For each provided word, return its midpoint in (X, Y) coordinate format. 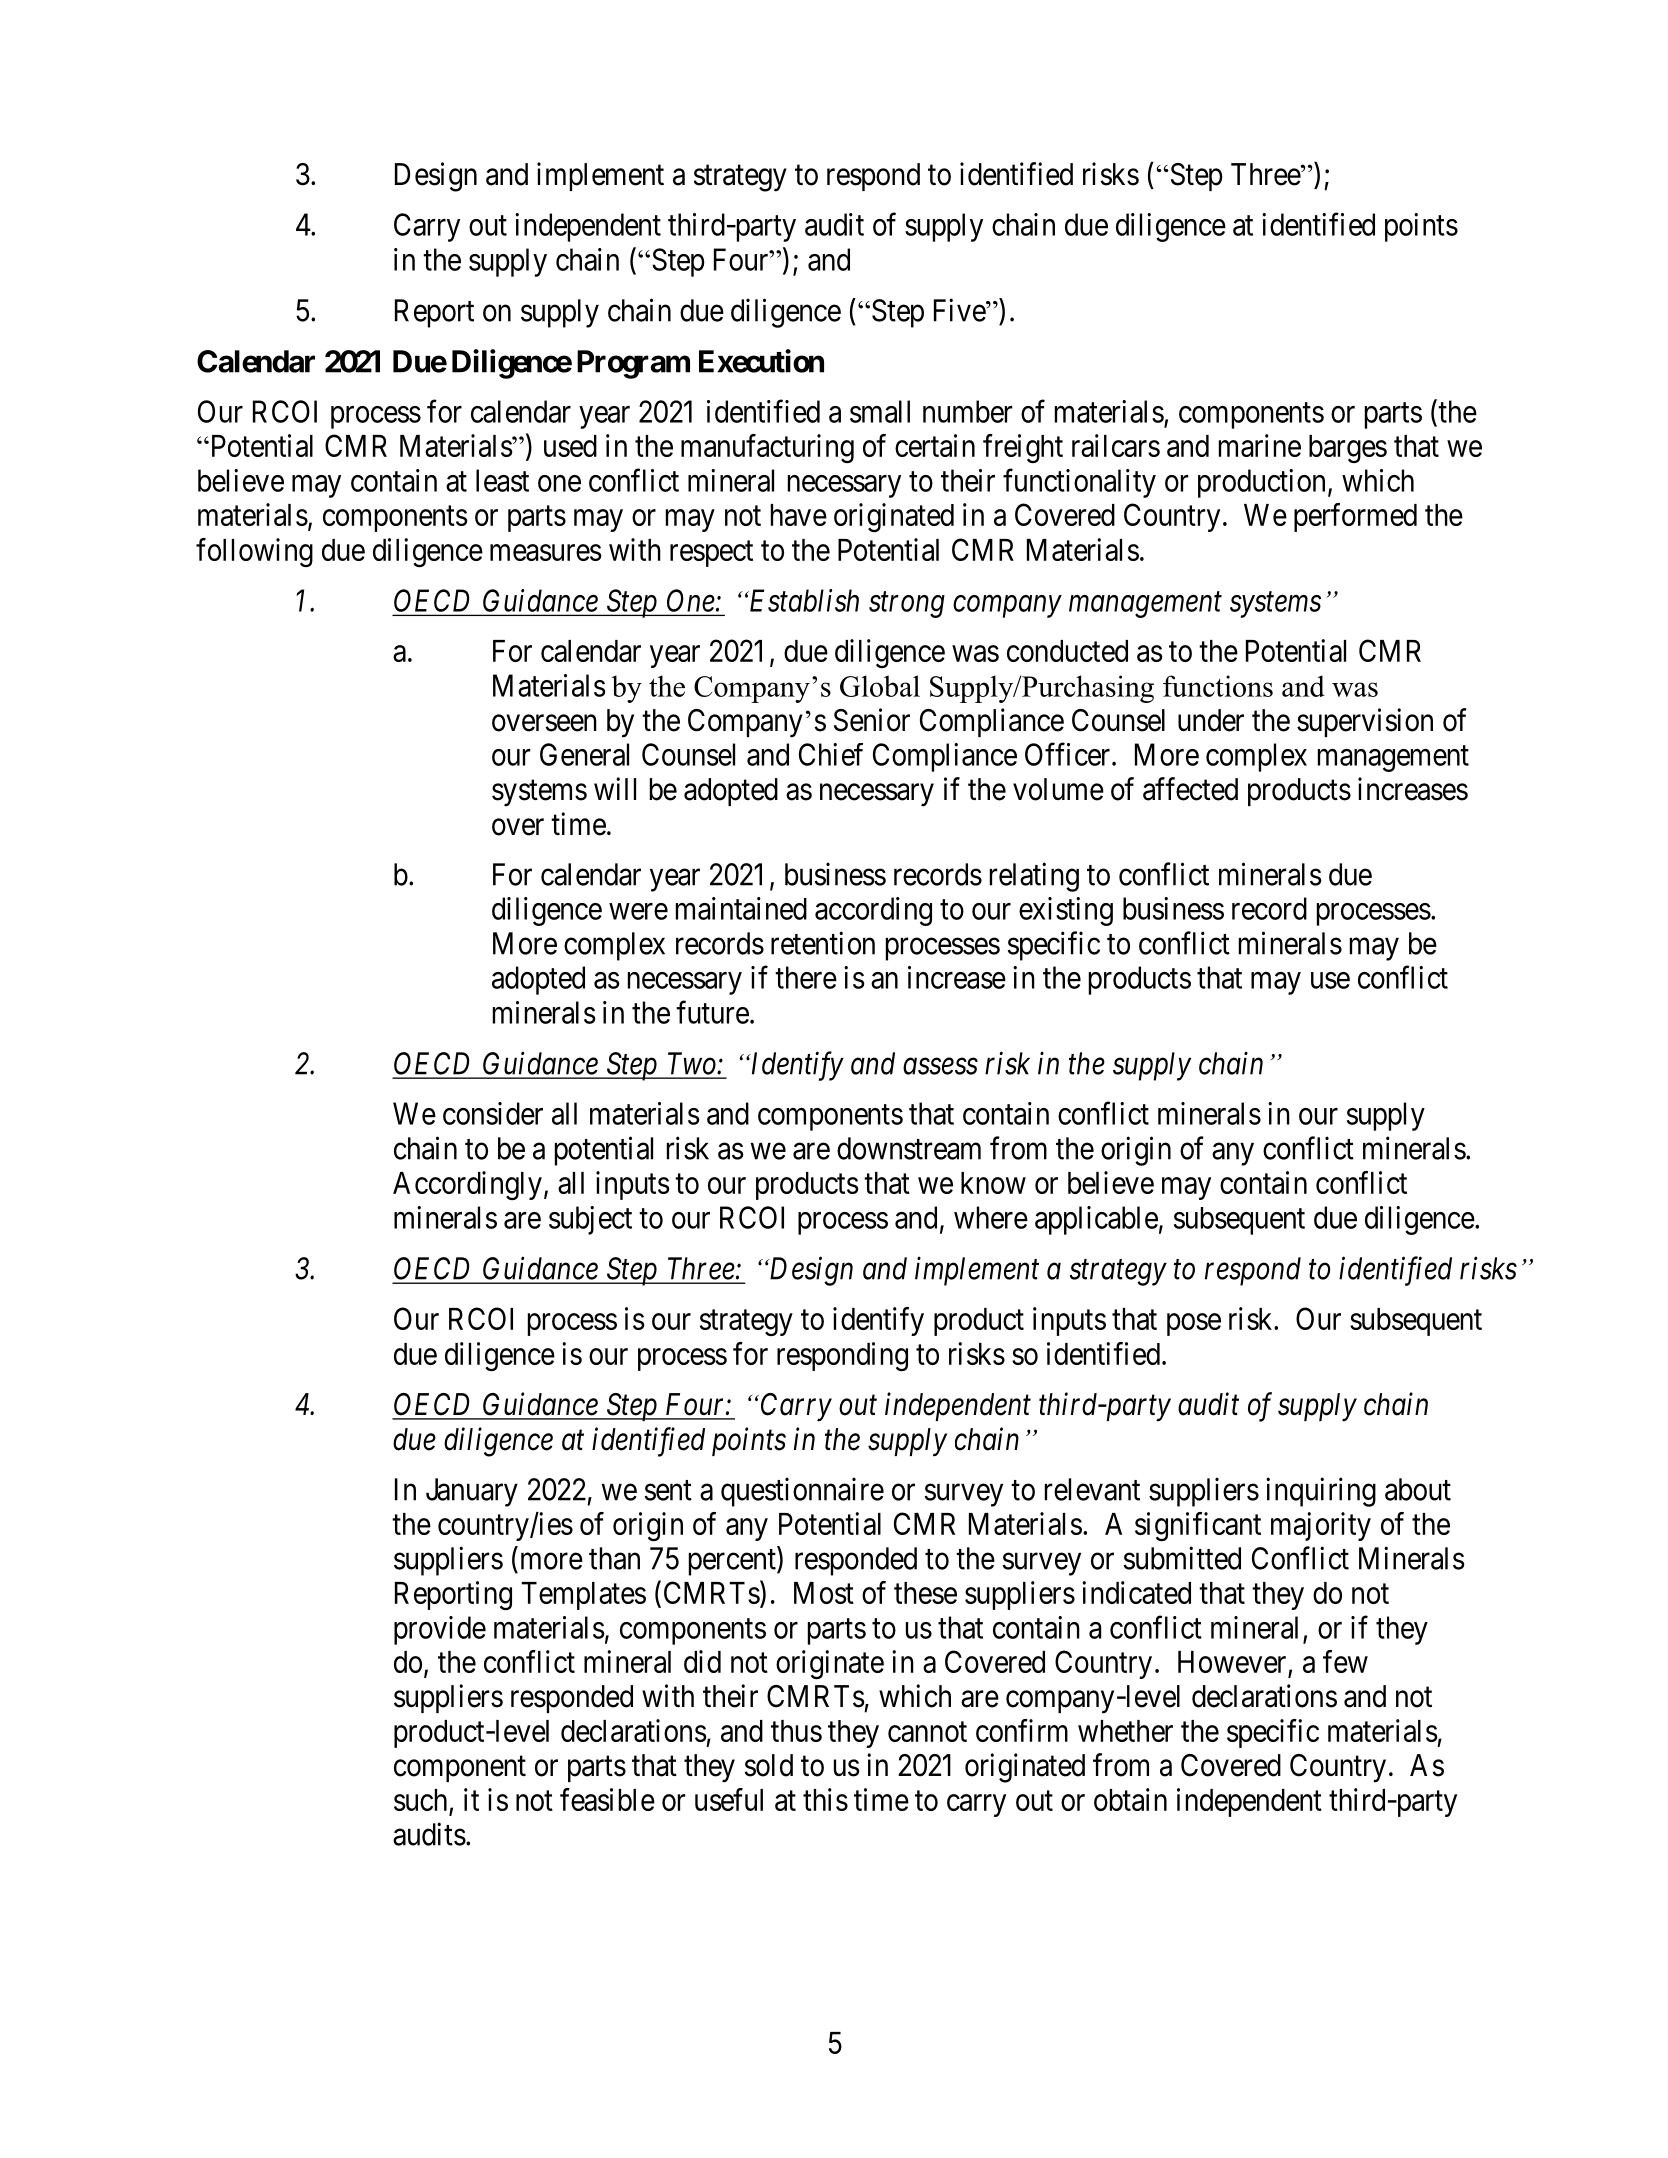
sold (769, 1765)
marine (1260, 445)
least (502, 480)
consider (493, 1113)
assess (940, 1066)
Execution (761, 361)
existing (1066, 911)
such (420, 1800)
